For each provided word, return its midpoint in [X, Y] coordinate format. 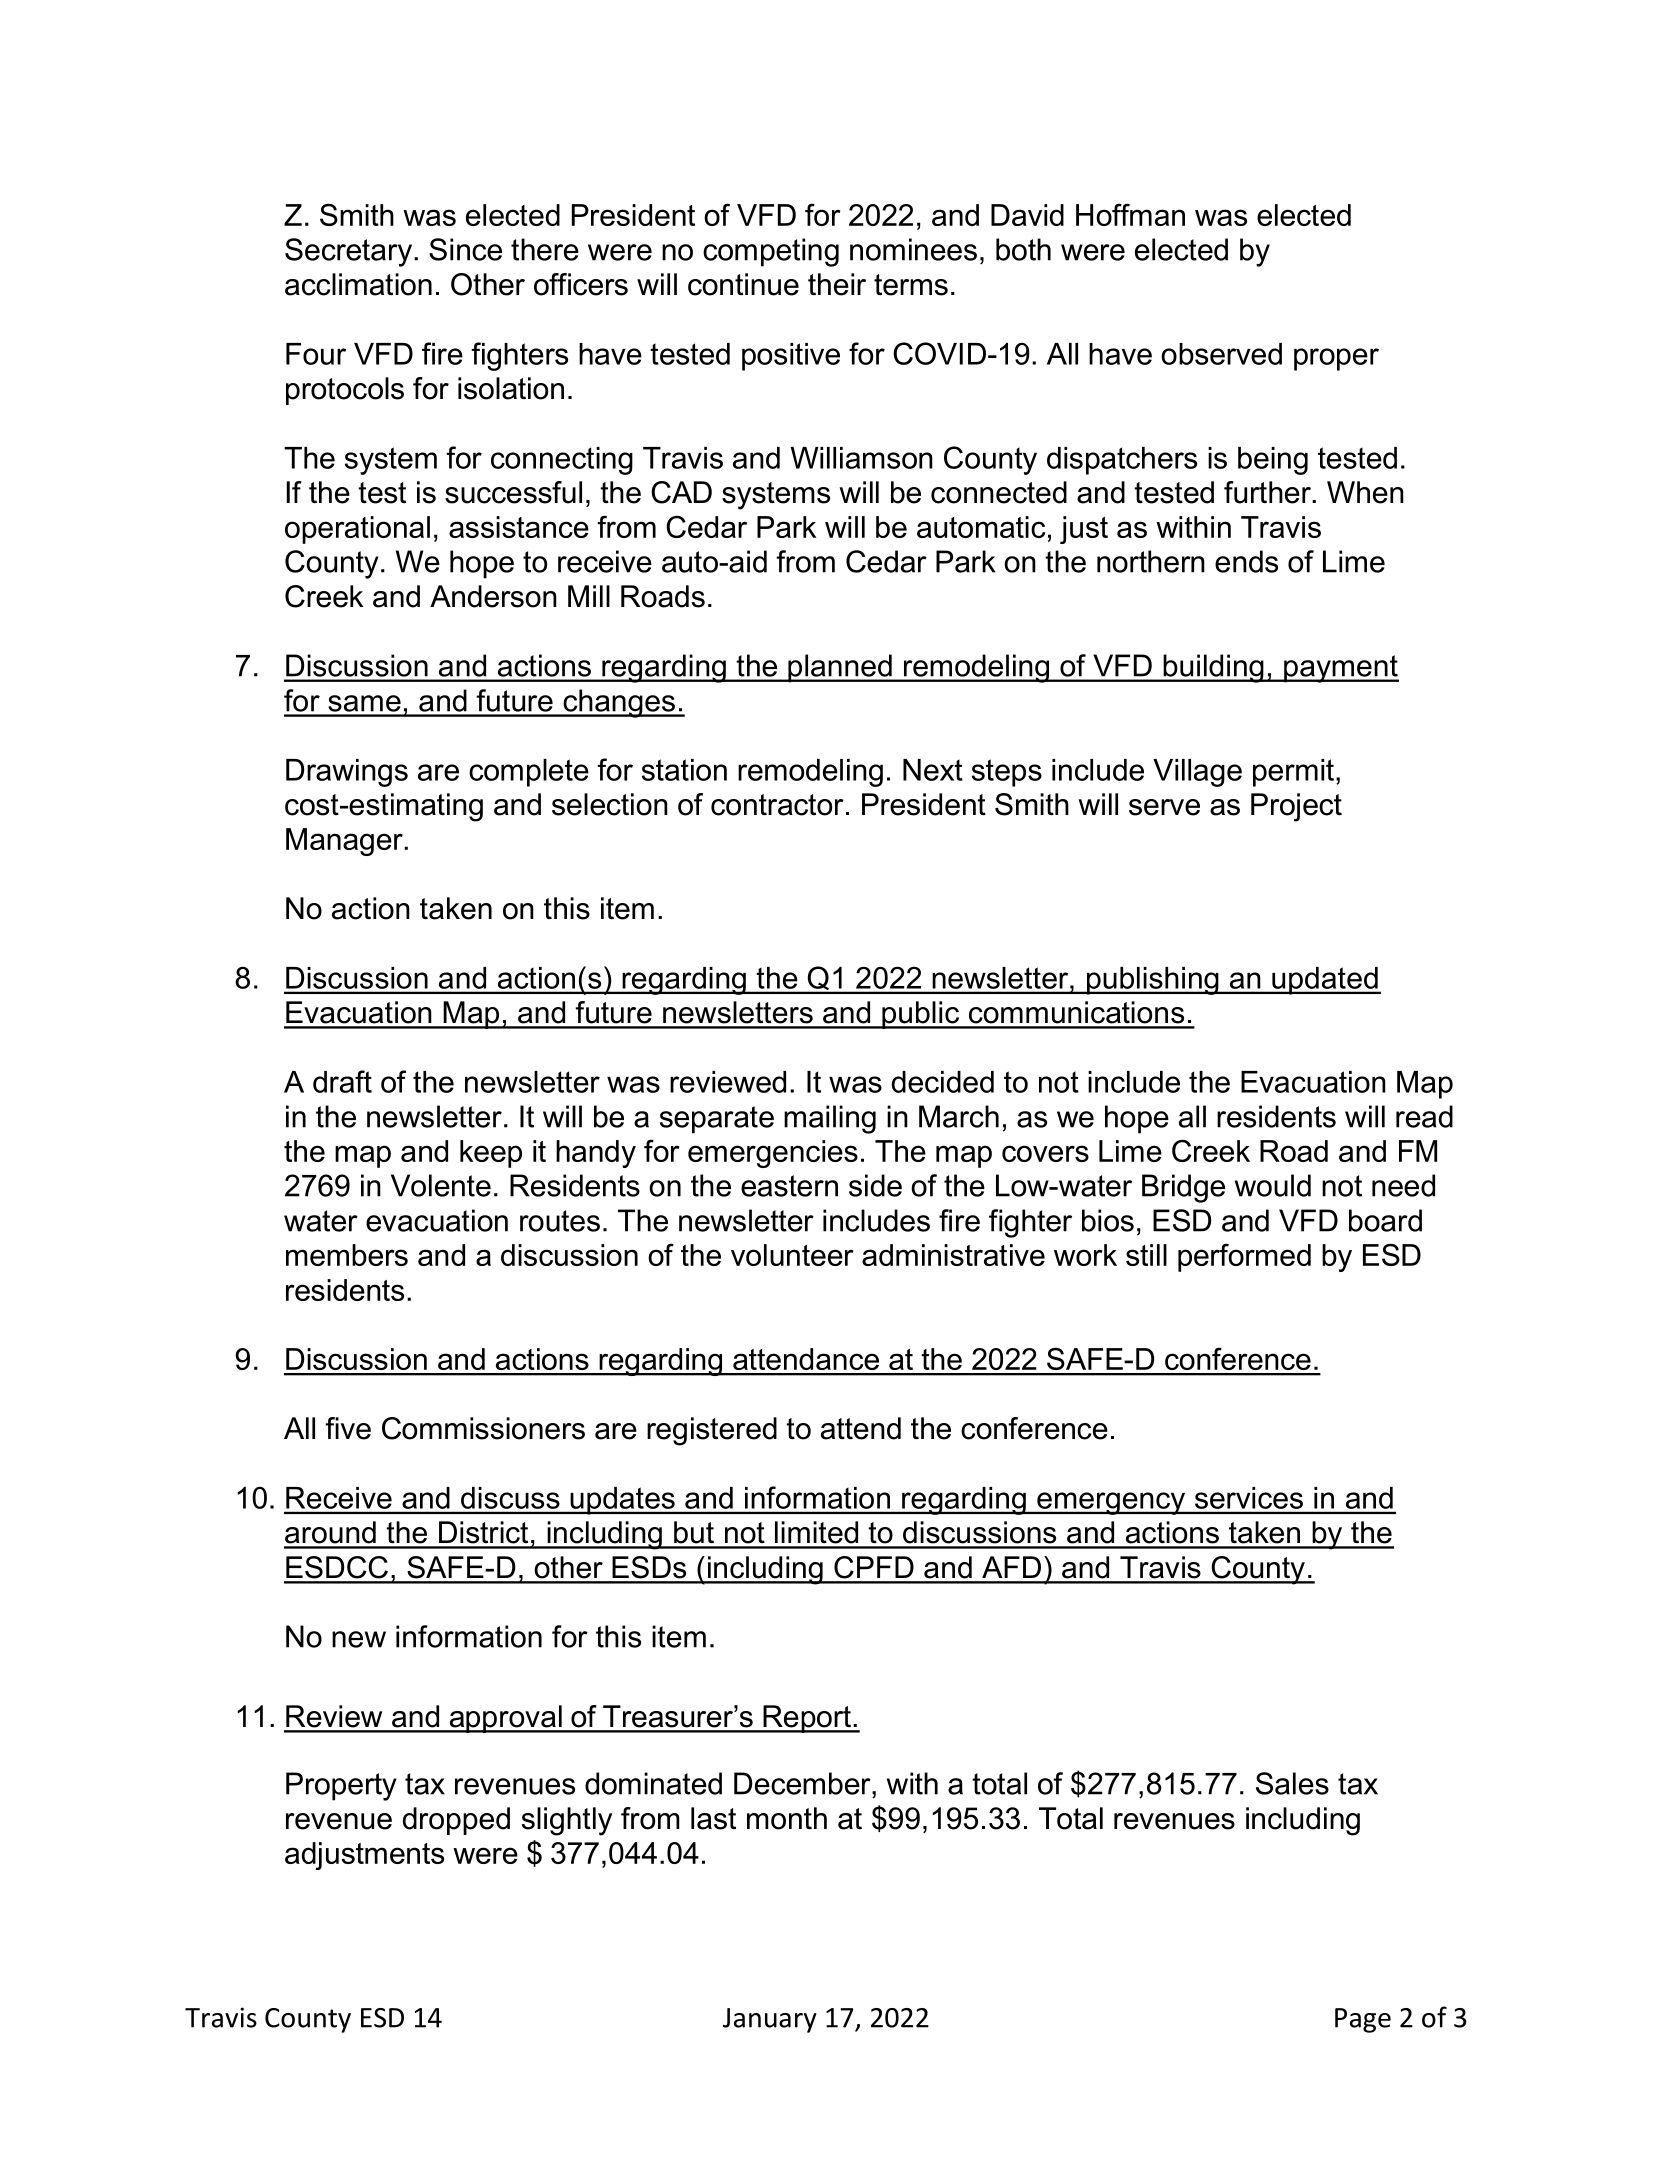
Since [465, 249]
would [1273, 1185]
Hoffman [1130, 214]
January [770, 2020]
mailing [830, 1119]
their [837, 284]
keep [491, 1154]
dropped [456, 1821]
